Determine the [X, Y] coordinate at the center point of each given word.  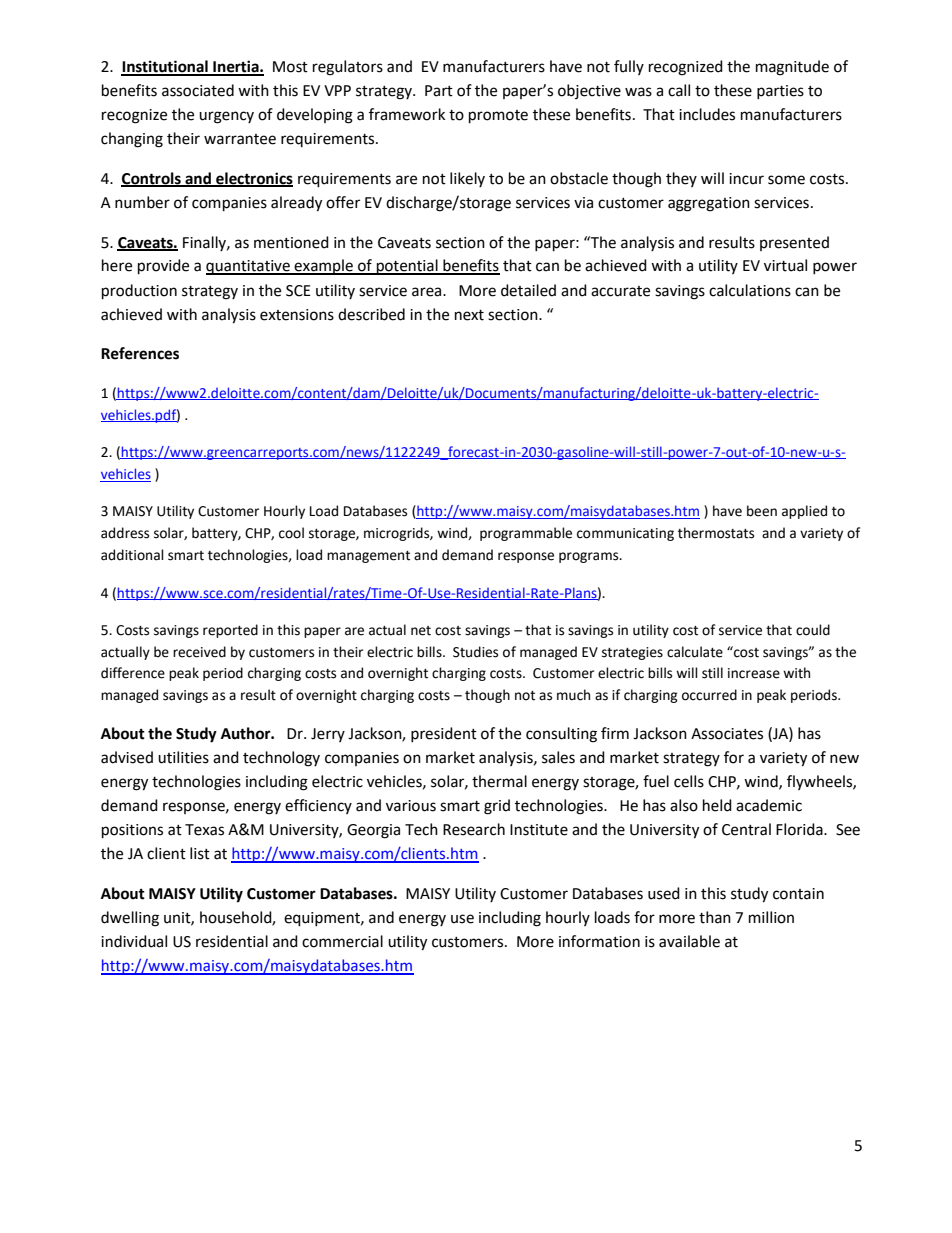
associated [198, 90]
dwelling [130, 919]
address [125, 533]
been [762, 511]
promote [498, 117]
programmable [526, 534]
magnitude [792, 68]
